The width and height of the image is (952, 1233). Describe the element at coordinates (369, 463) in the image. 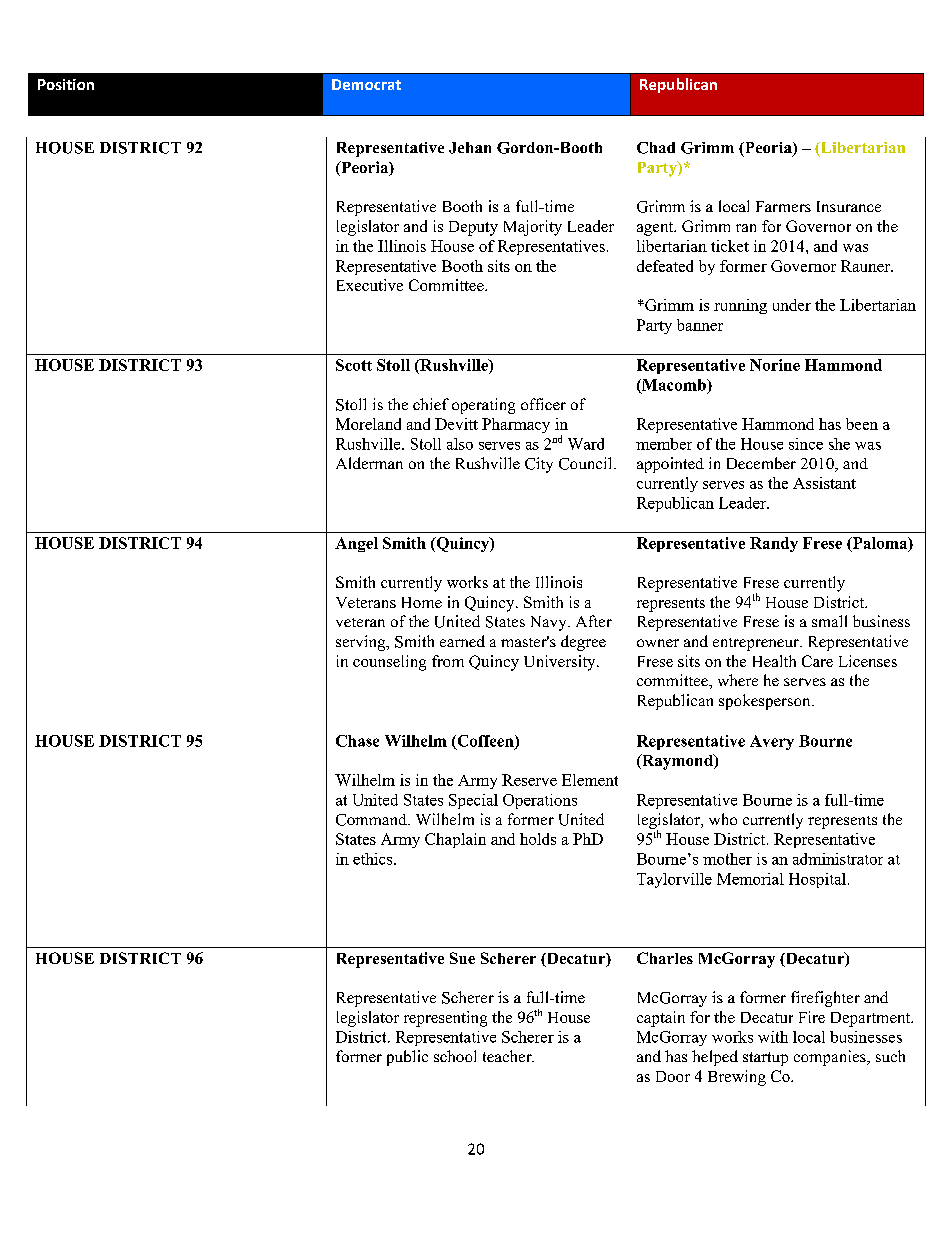

I see `Alderman` at that location.
